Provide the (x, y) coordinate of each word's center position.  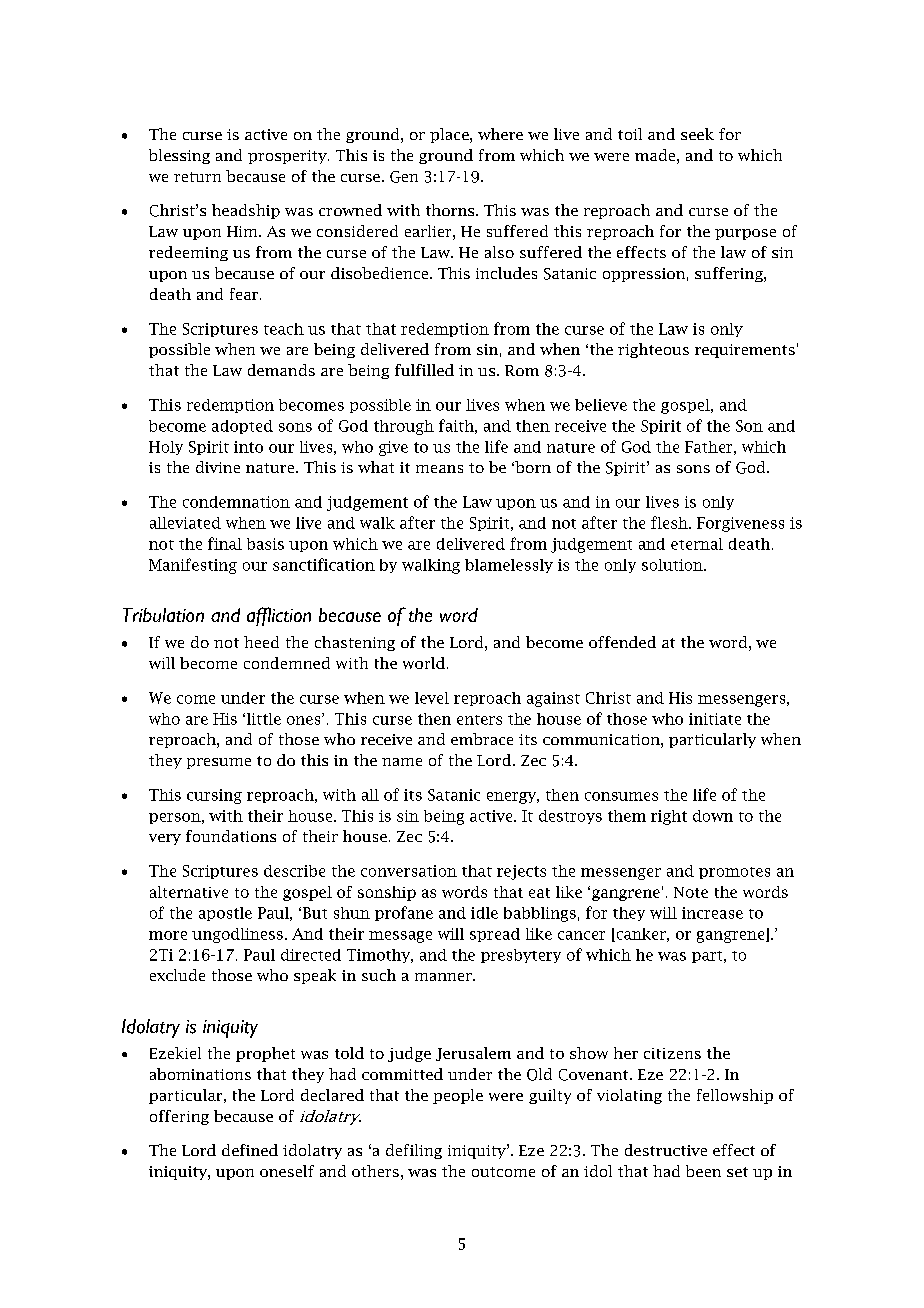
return (197, 177)
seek (697, 134)
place (450, 135)
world (425, 663)
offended (622, 642)
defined (250, 1150)
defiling (414, 1151)
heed (261, 642)
